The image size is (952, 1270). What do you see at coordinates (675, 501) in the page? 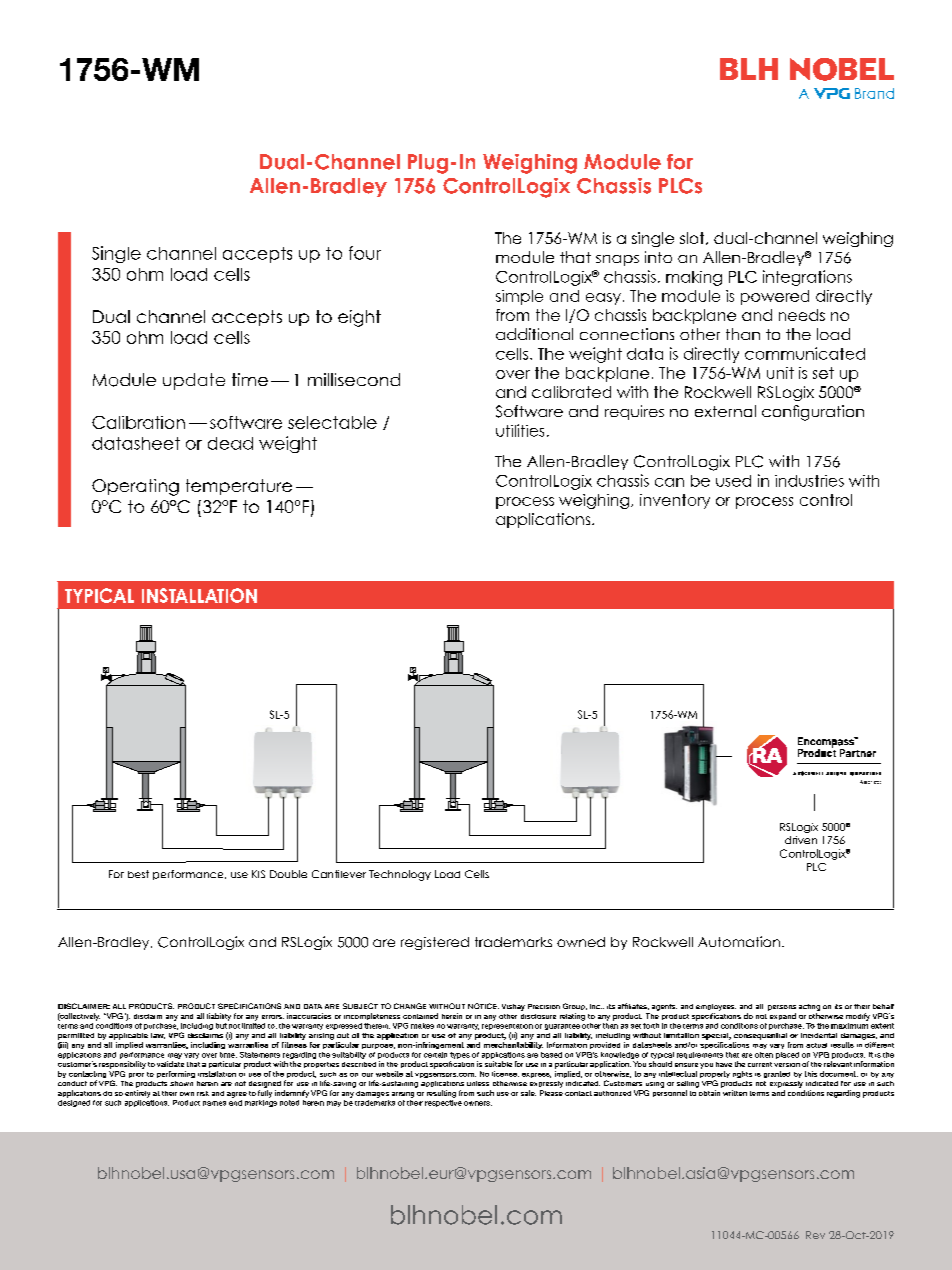
I see `inventory` at bounding box center [675, 501].
